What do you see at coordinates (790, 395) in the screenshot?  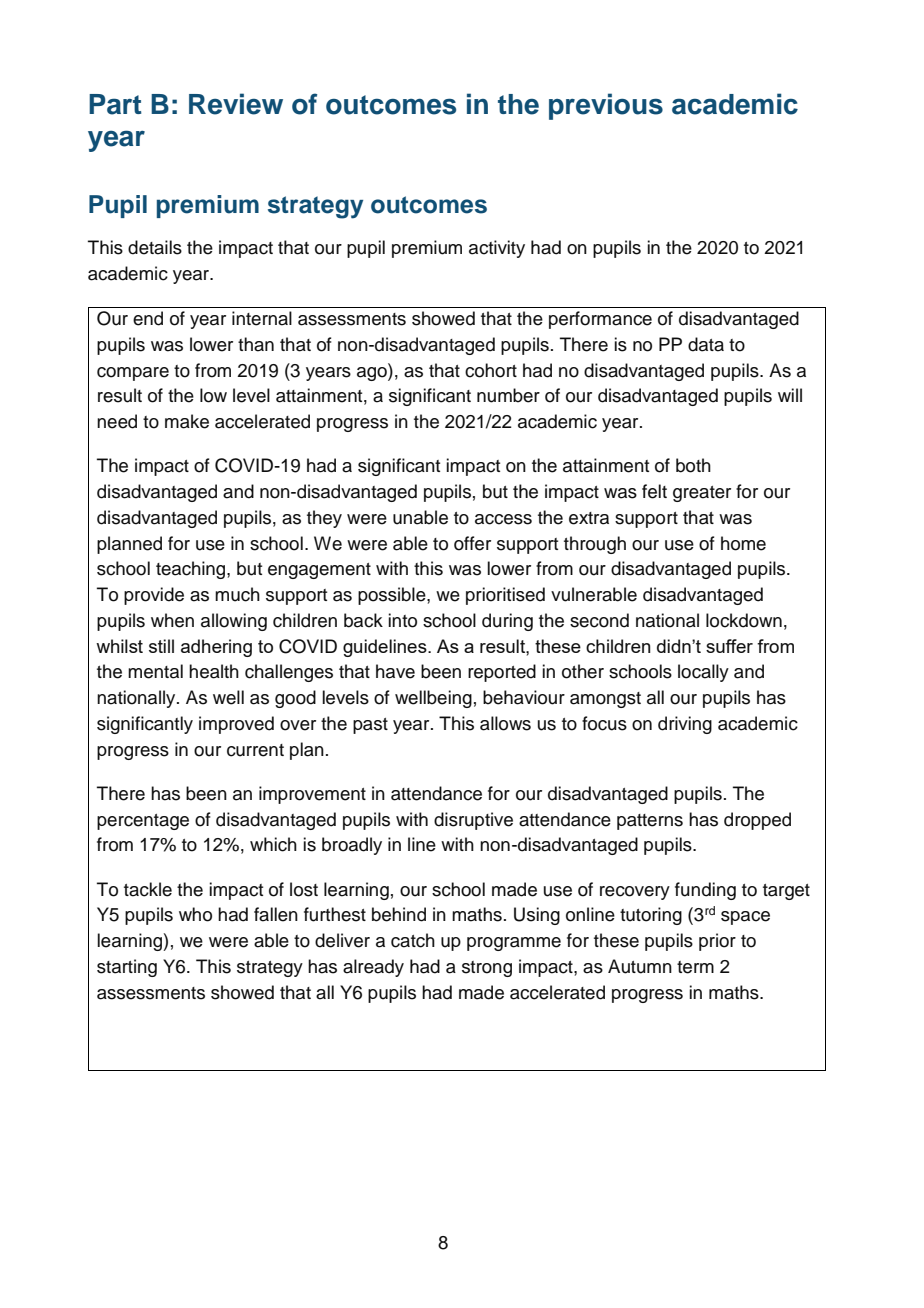 I see `will` at bounding box center [790, 395].
